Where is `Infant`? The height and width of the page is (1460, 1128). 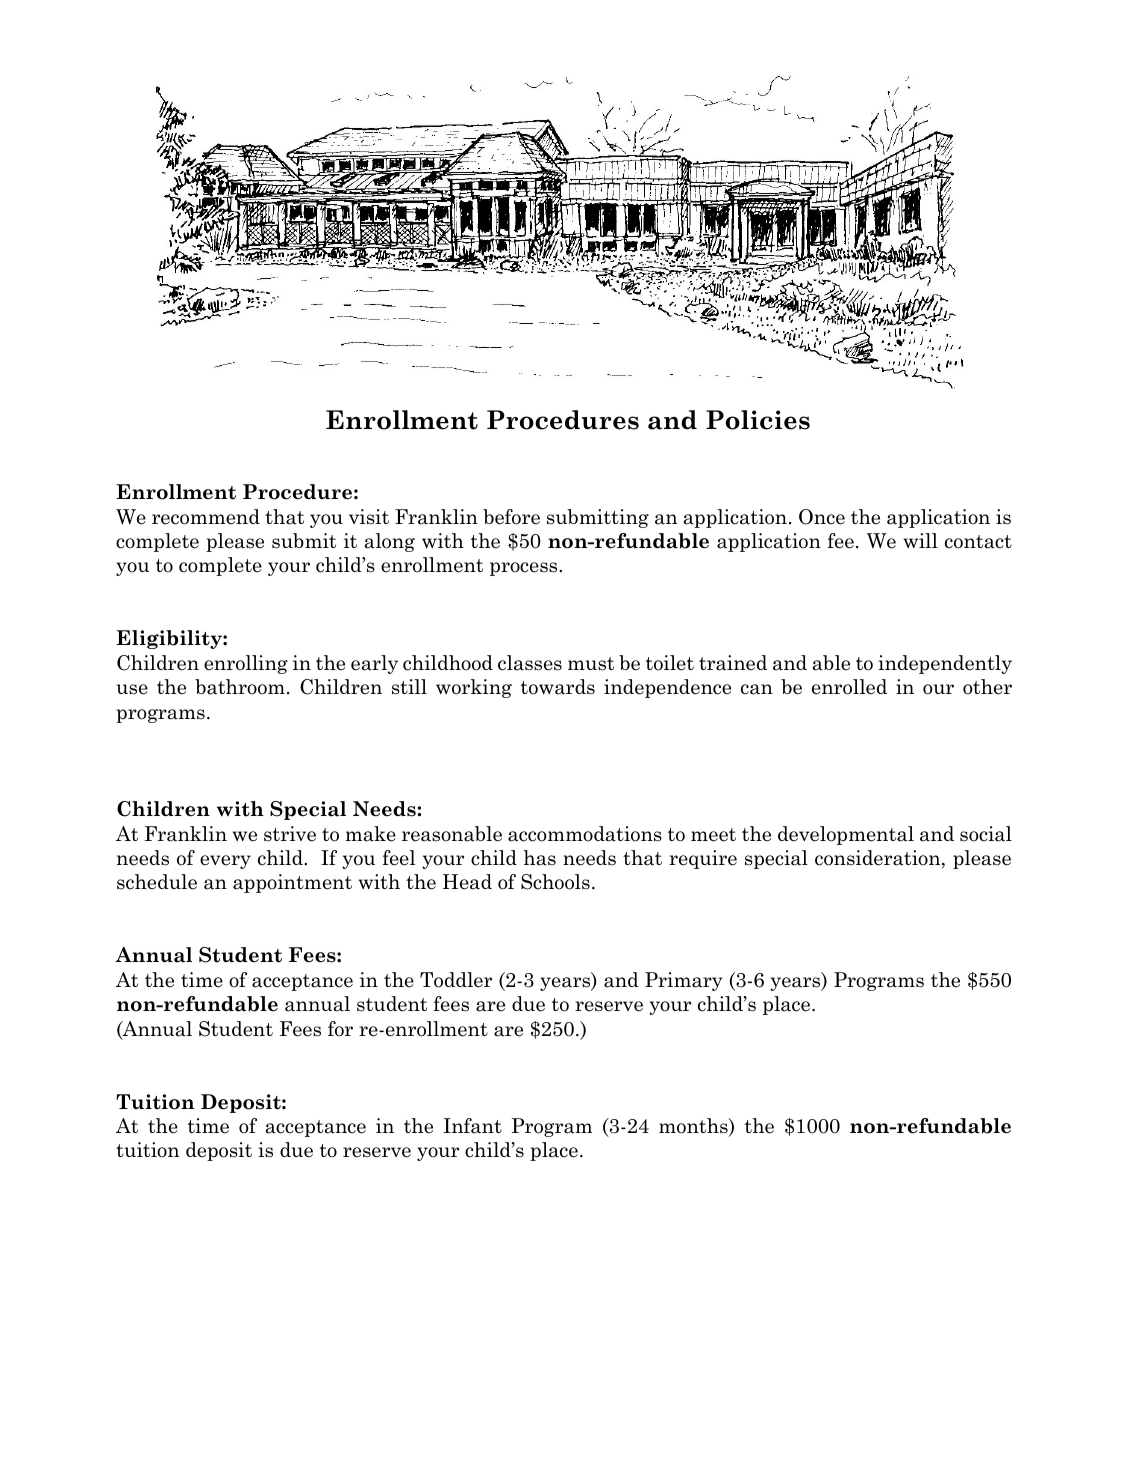 Infant is located at coordinates (473, 1126).
